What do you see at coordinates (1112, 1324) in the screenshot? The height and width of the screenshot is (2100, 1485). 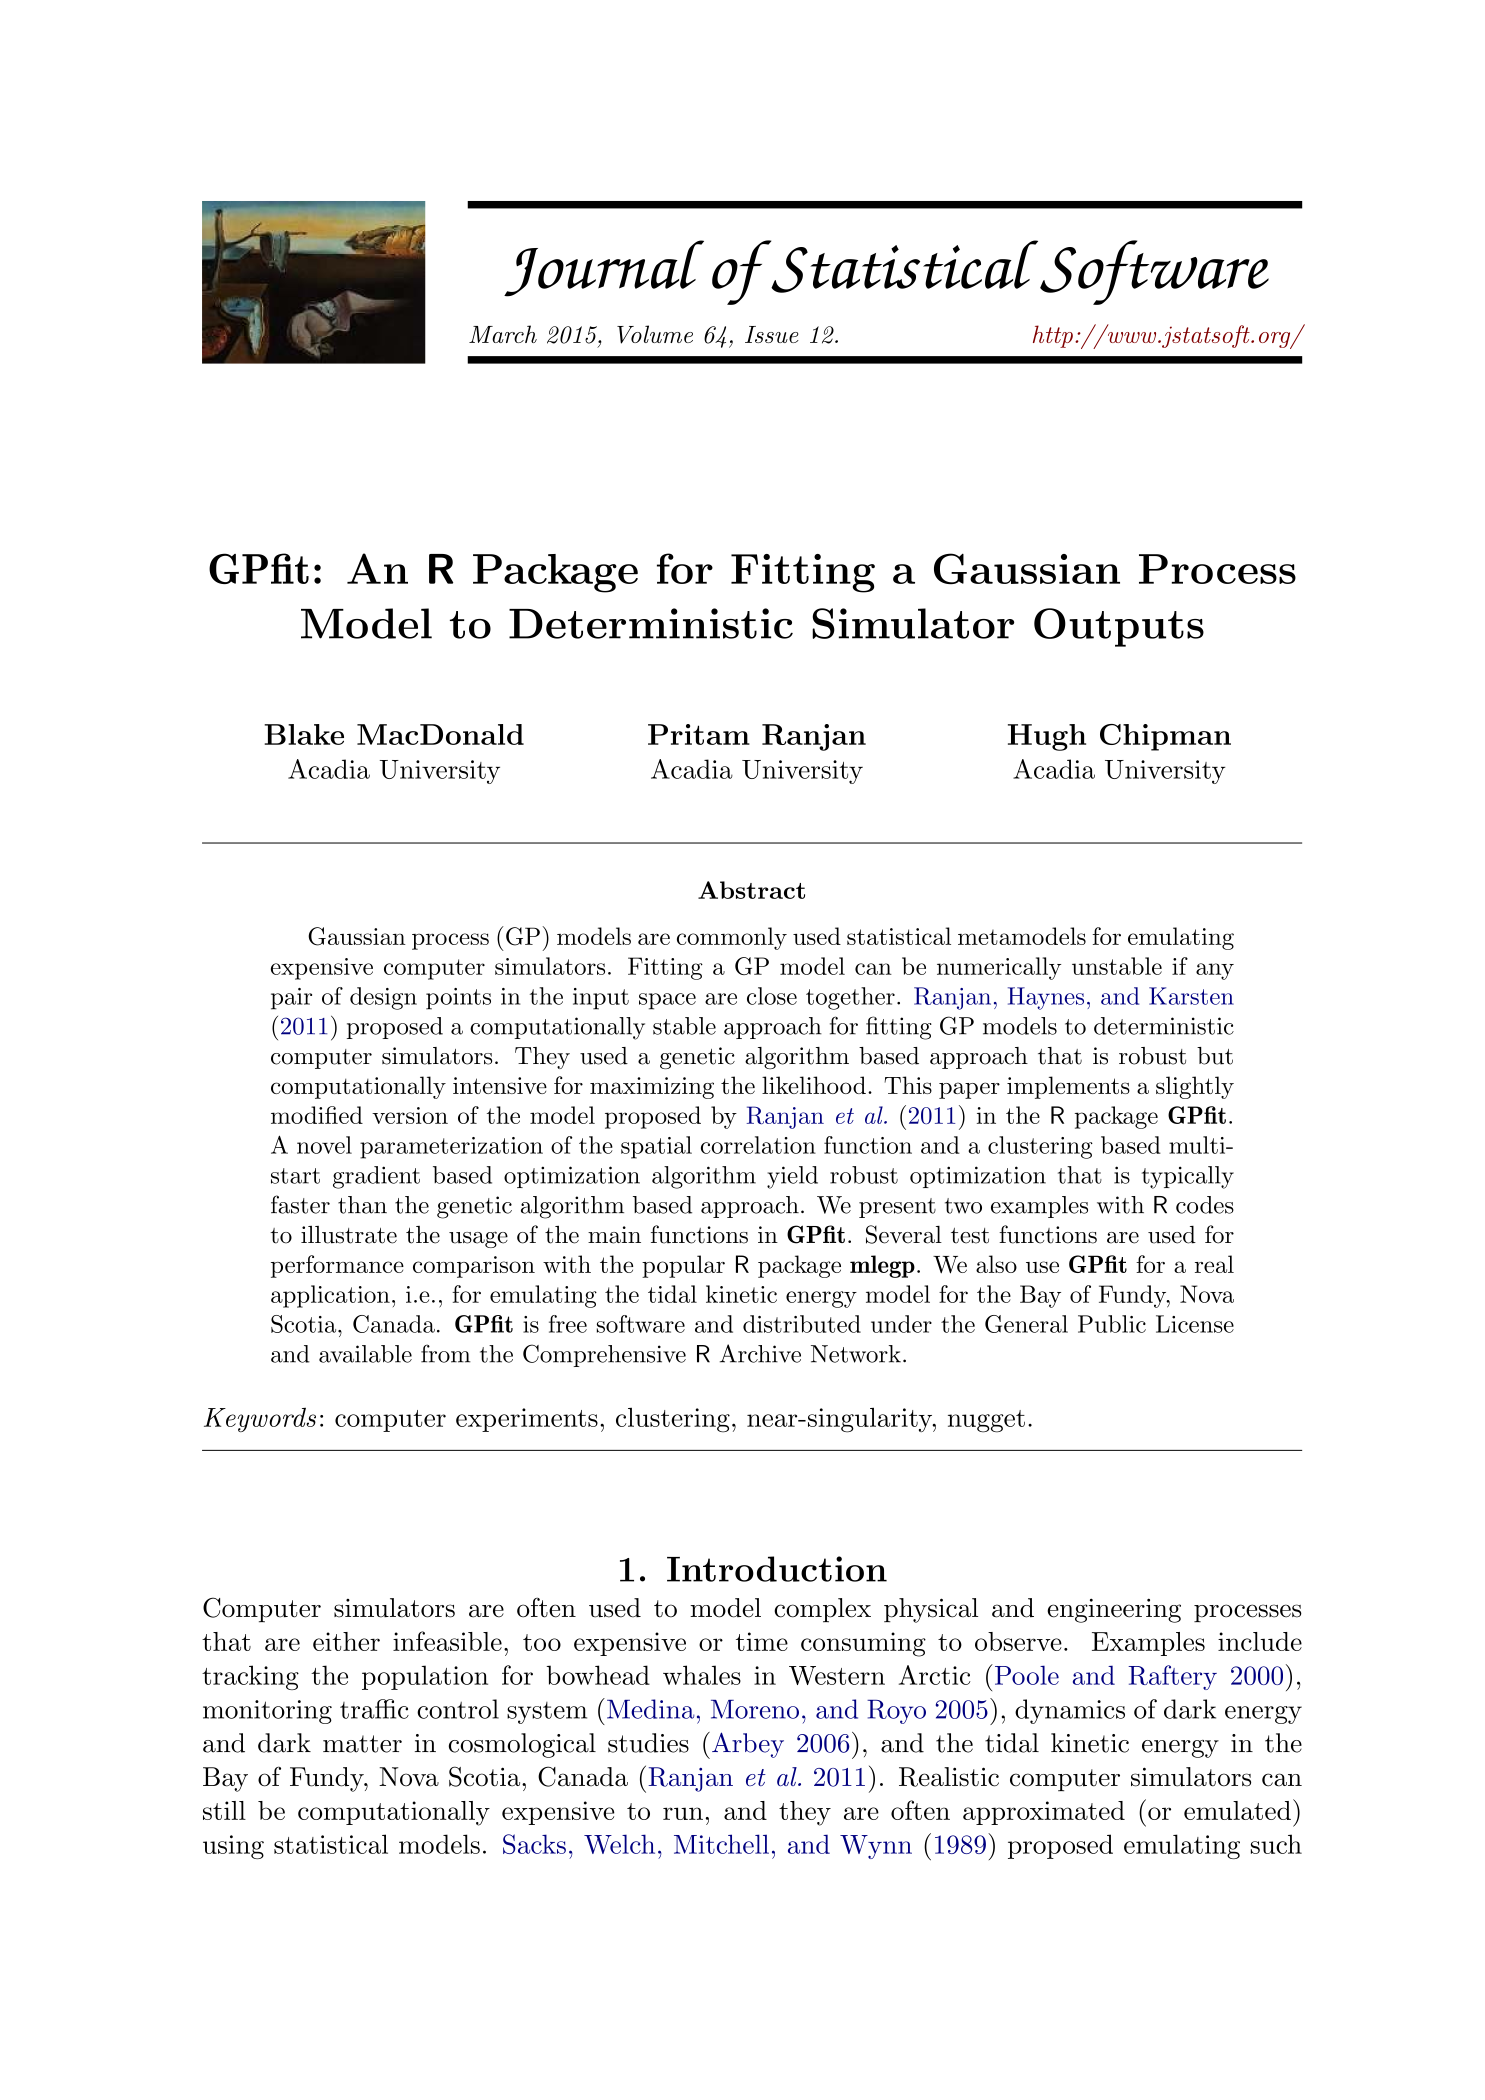 I see `Public` at bounding box center [1112, 1324].
